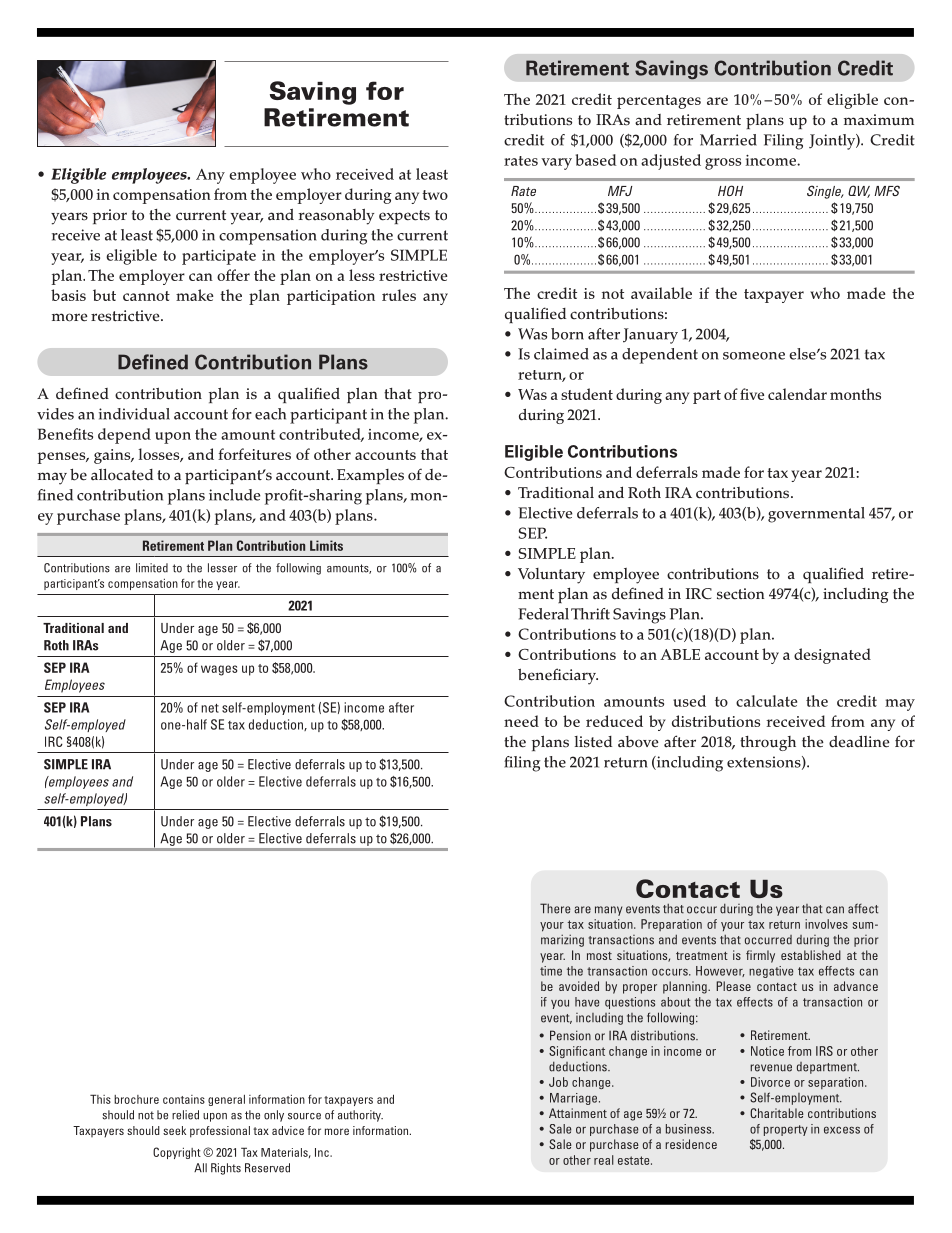 This screenshot has height=1233, width=952. What do you see at coordinates (122, 474) in the screenshot?
I see `allocated` at bounding box center [122, 474].
